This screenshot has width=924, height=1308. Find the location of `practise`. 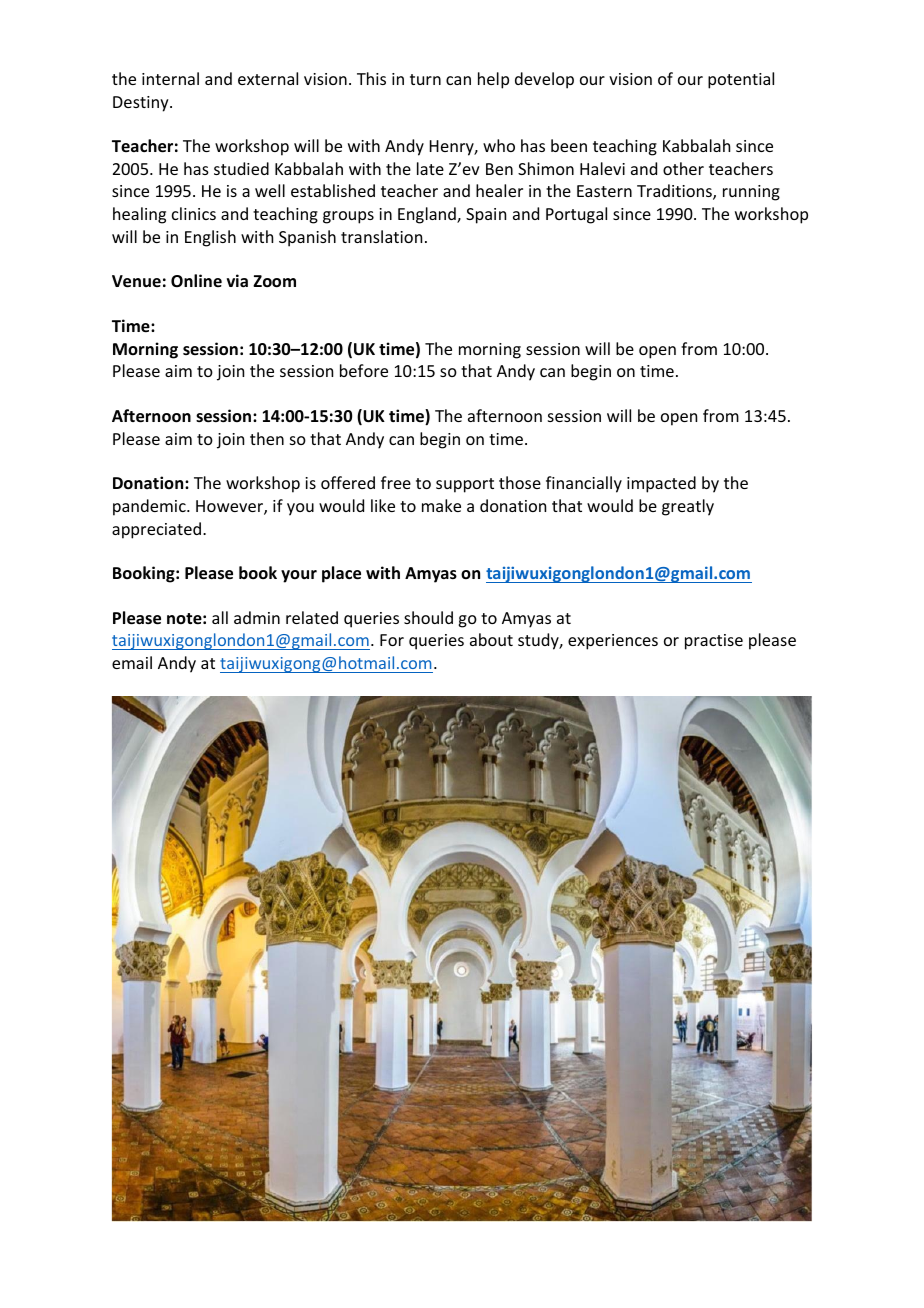

practise is located at coordinates (714, 642).
